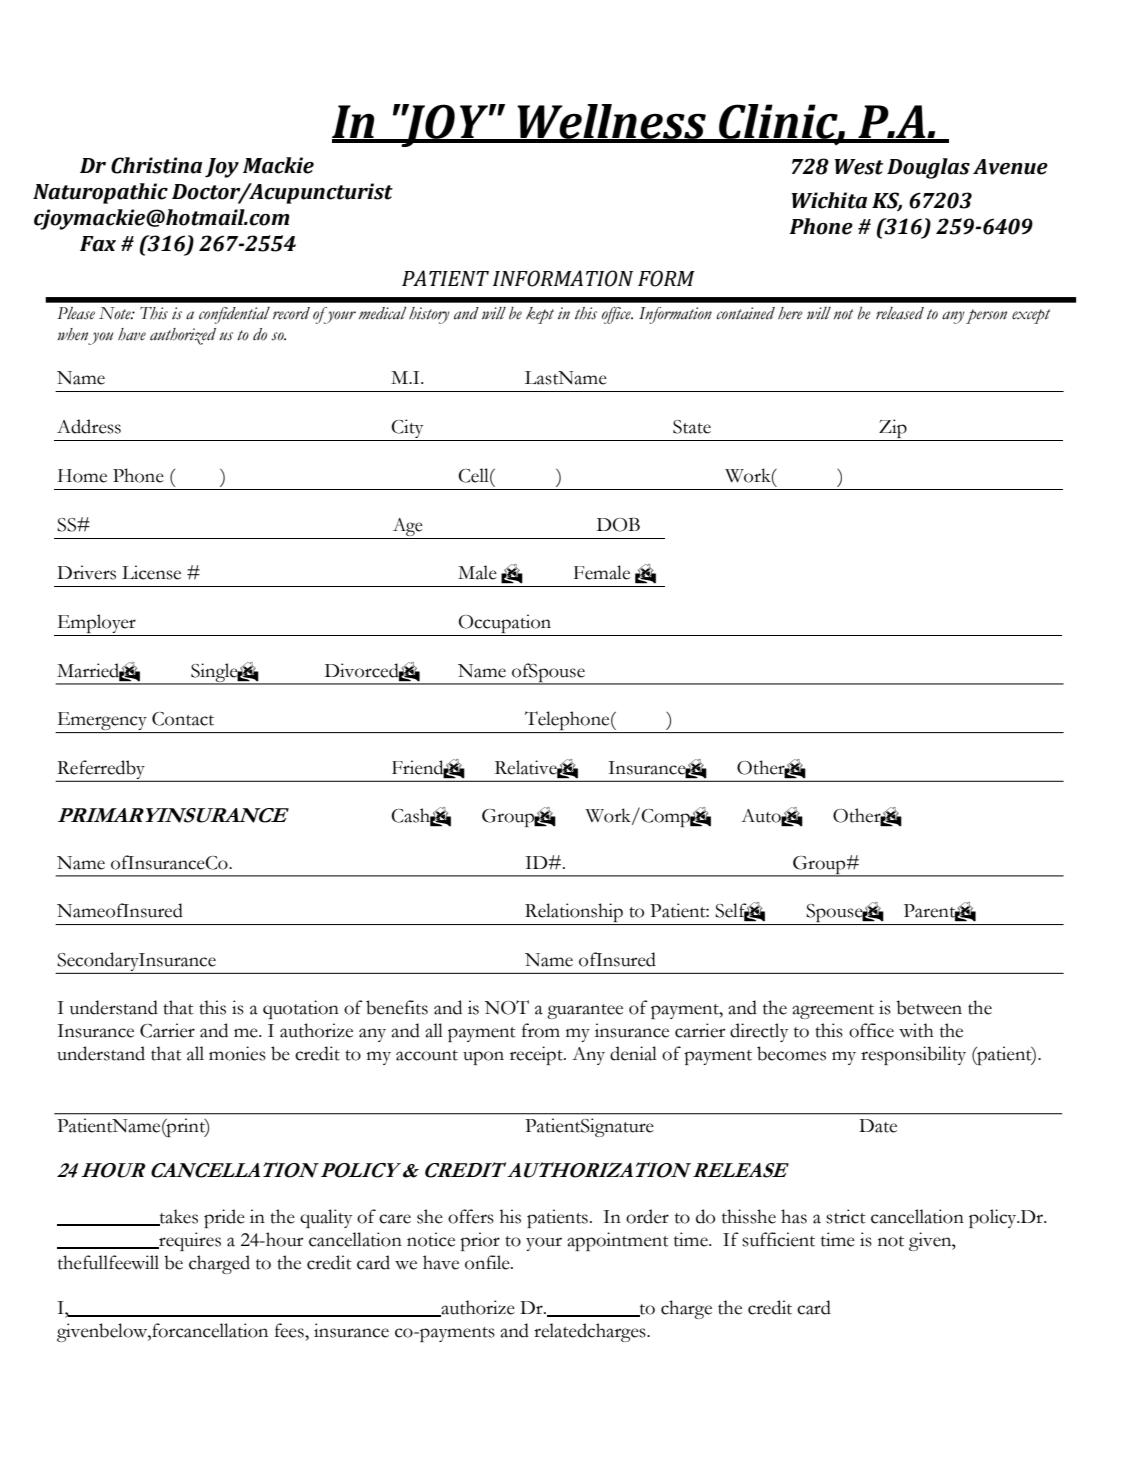  What do you see at coordinates (540, 315) in the screenshot?
I see `kept` at bounding box center [540, 315].
